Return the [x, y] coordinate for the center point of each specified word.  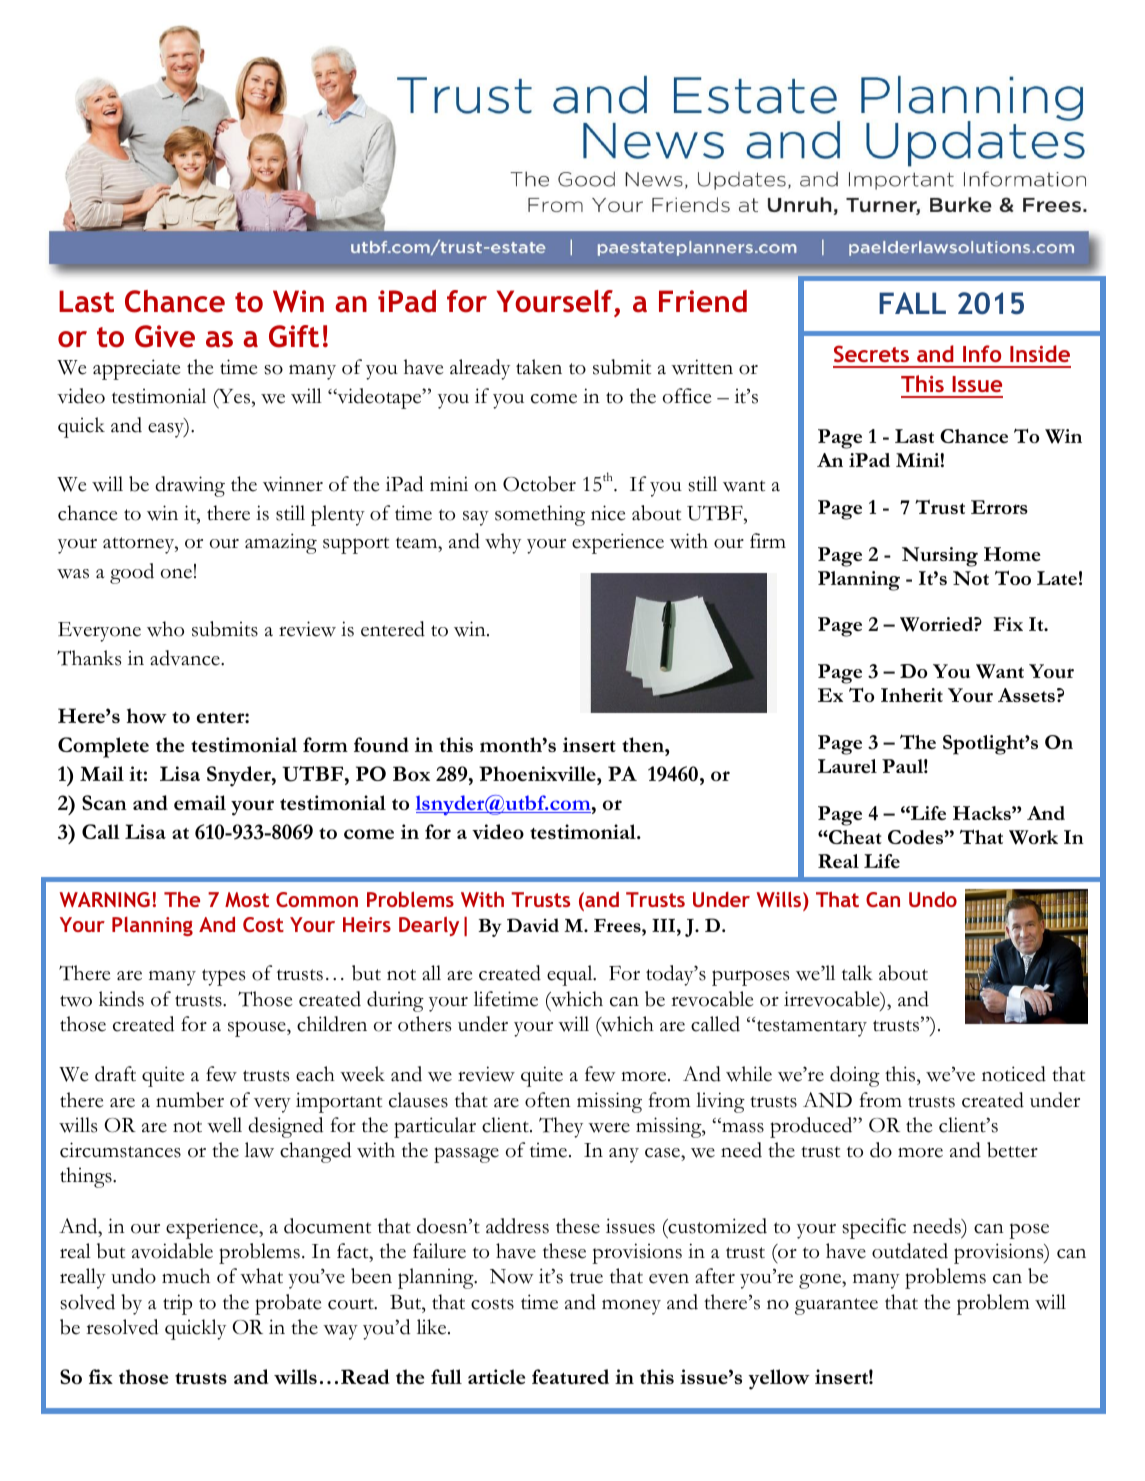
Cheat [854, 837]
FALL [912, 303]
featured [570, 1376]
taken [539, 367]
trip [177, 1304]
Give [165, 336]
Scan [104, 802]
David [533, 925]
